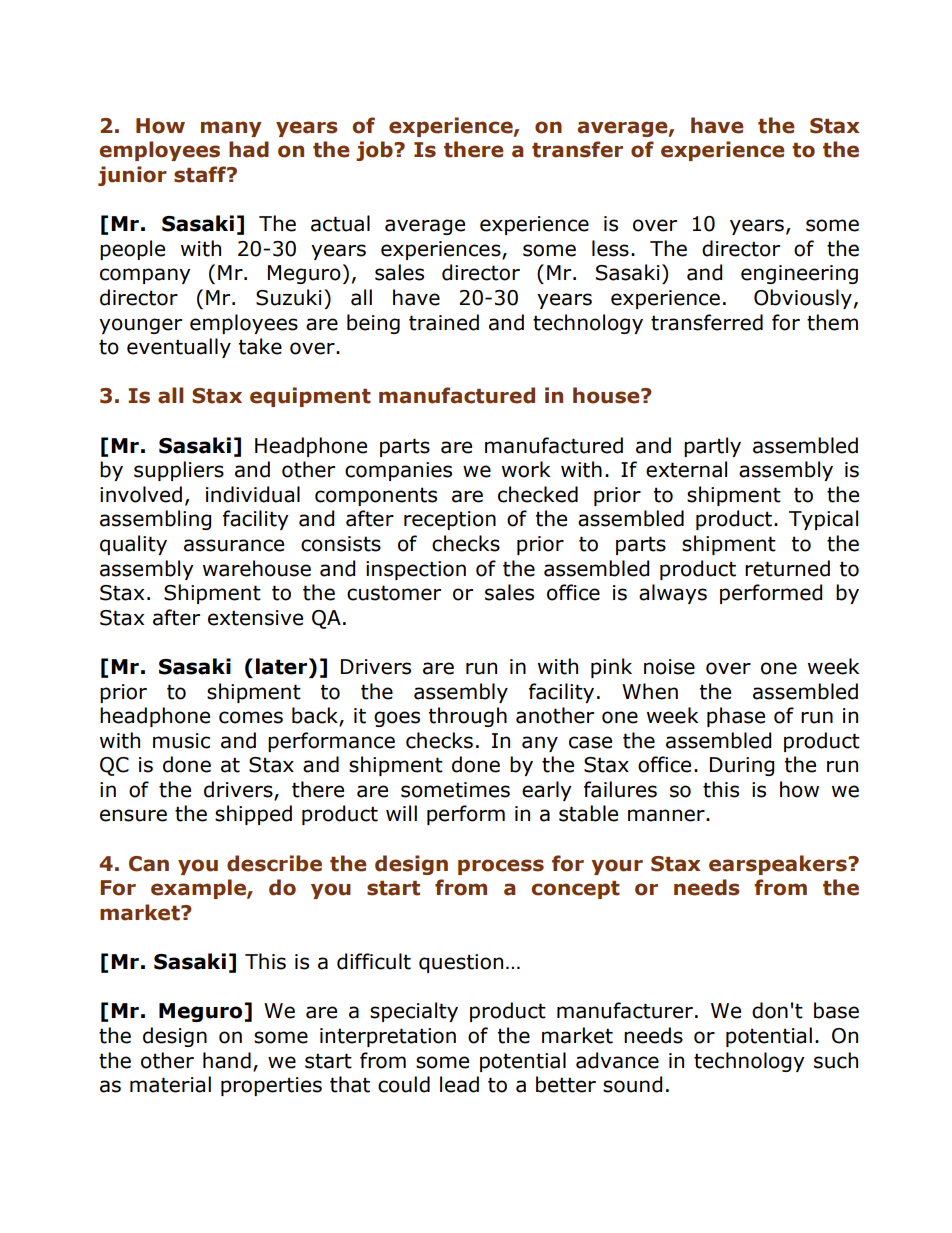  I want to click on had, so click(249, 149).
